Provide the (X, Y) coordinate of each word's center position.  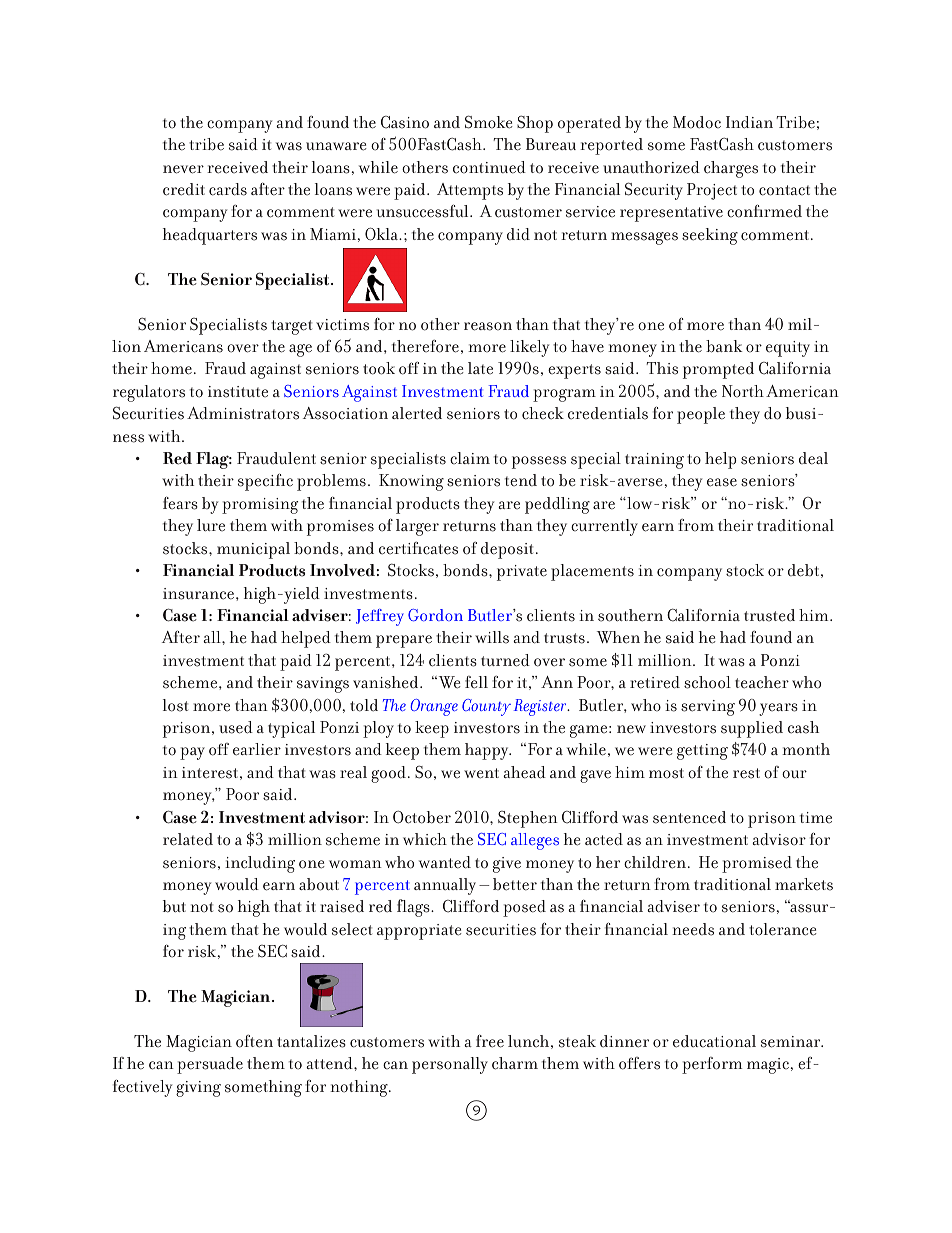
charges (731, 169)
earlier (257, 749)
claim (470, 458)
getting (702, 752)
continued (489, 167)
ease (722, 482)
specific (265, 482)
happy (488, 751)
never (183, 169)
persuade (210, 1065)
